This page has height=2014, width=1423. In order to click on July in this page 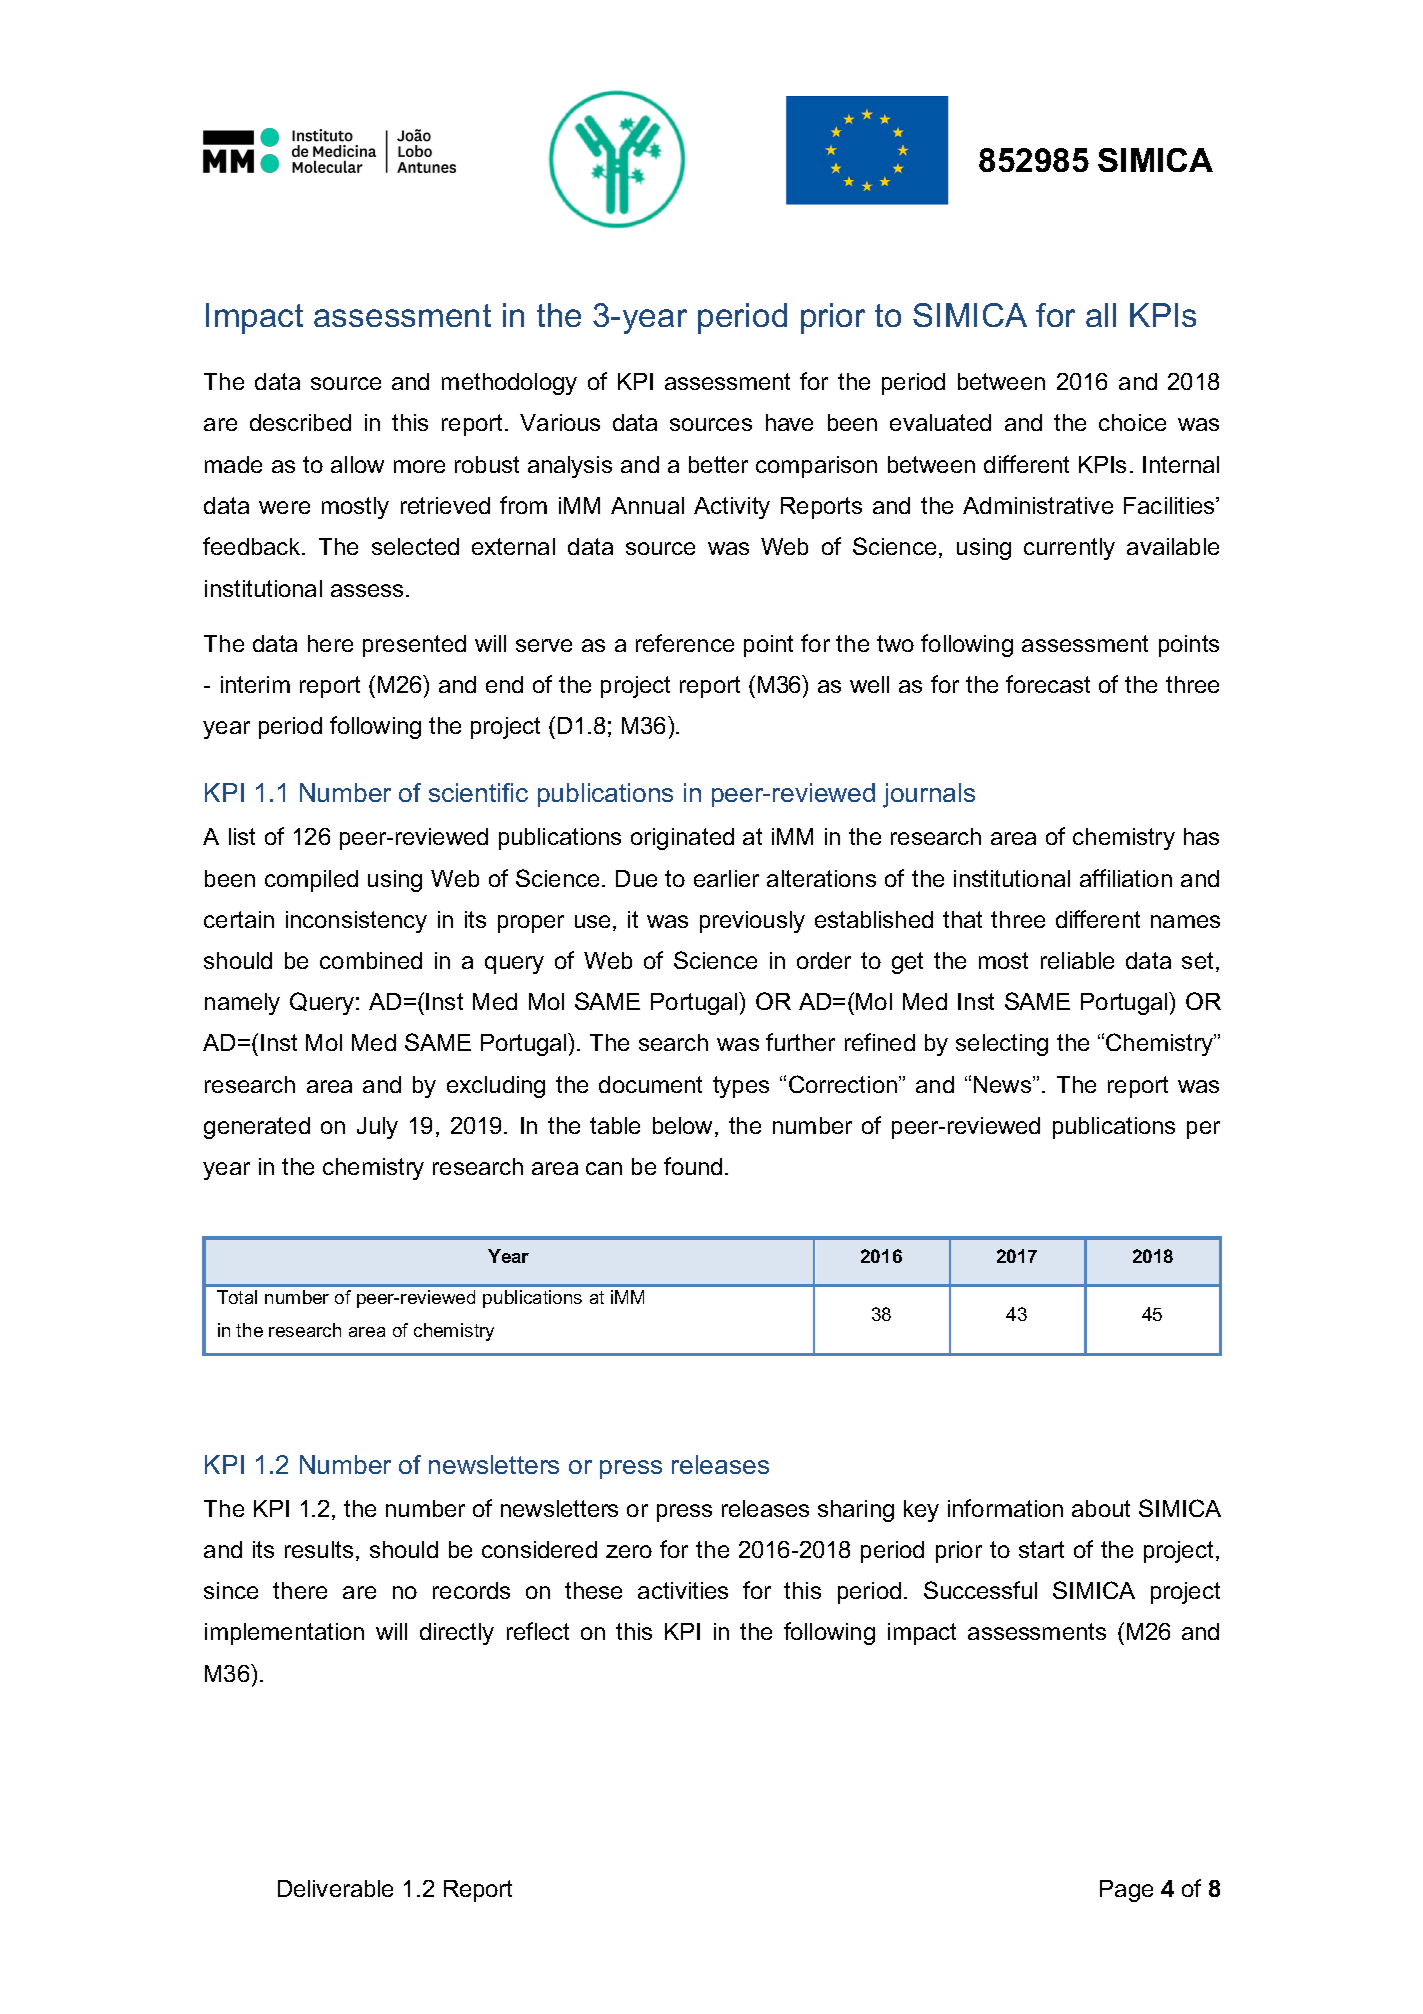, I will do `click(377, 1128)`.
